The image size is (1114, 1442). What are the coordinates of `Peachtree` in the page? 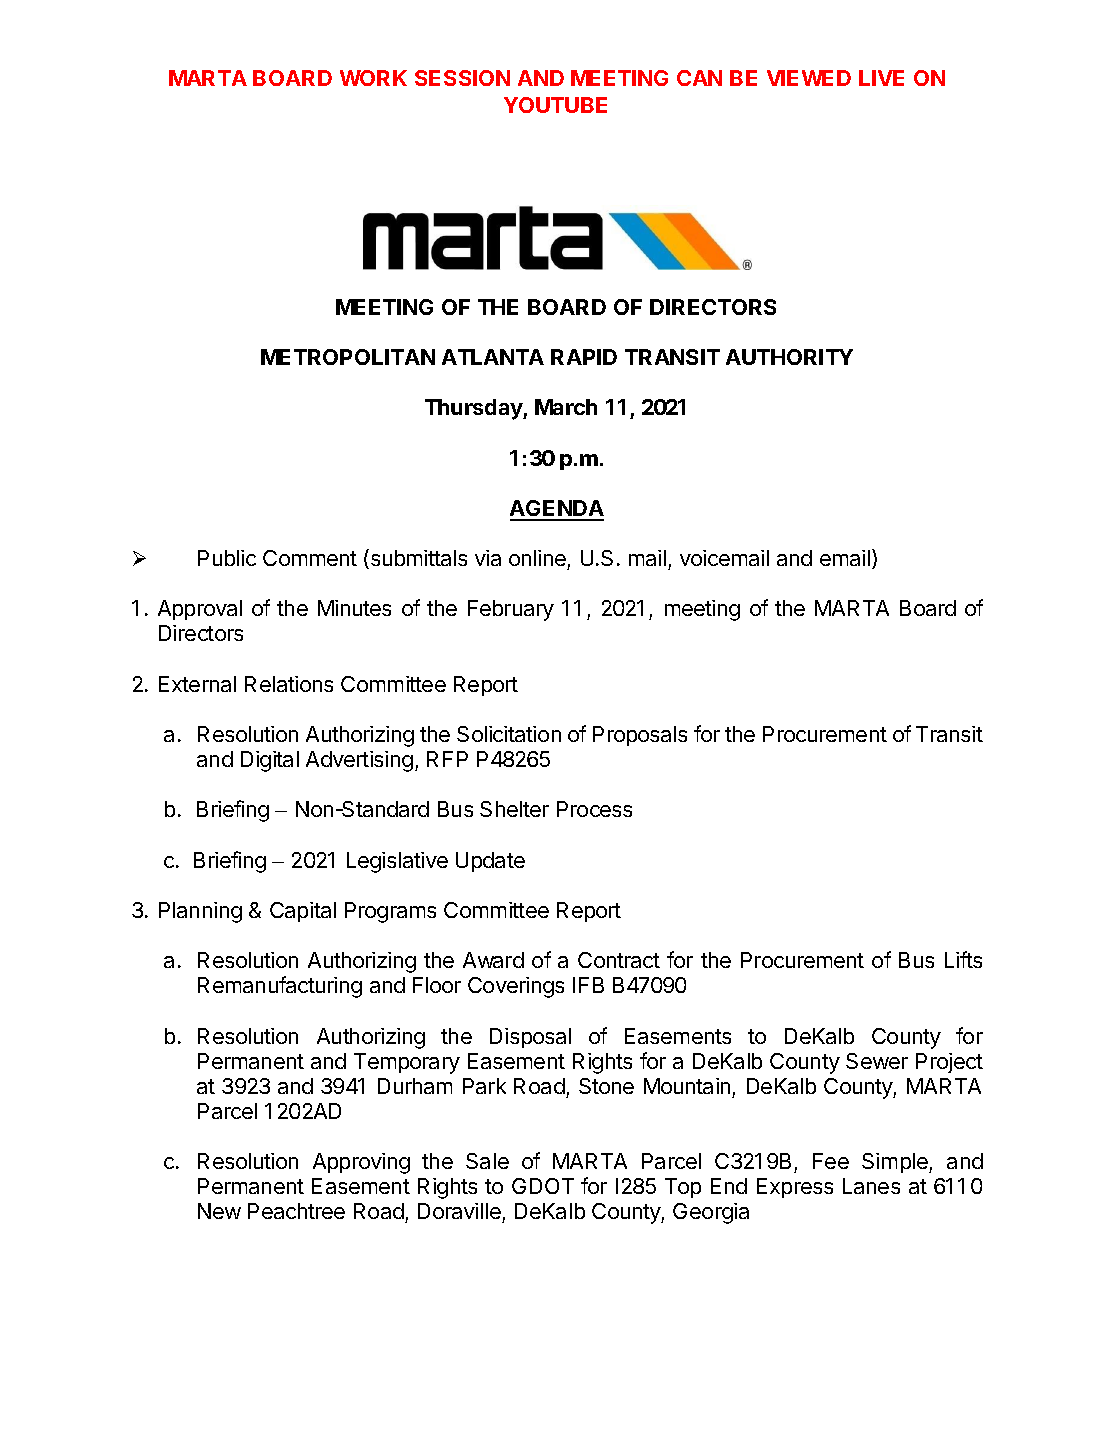 It's located at (296, 1211).
